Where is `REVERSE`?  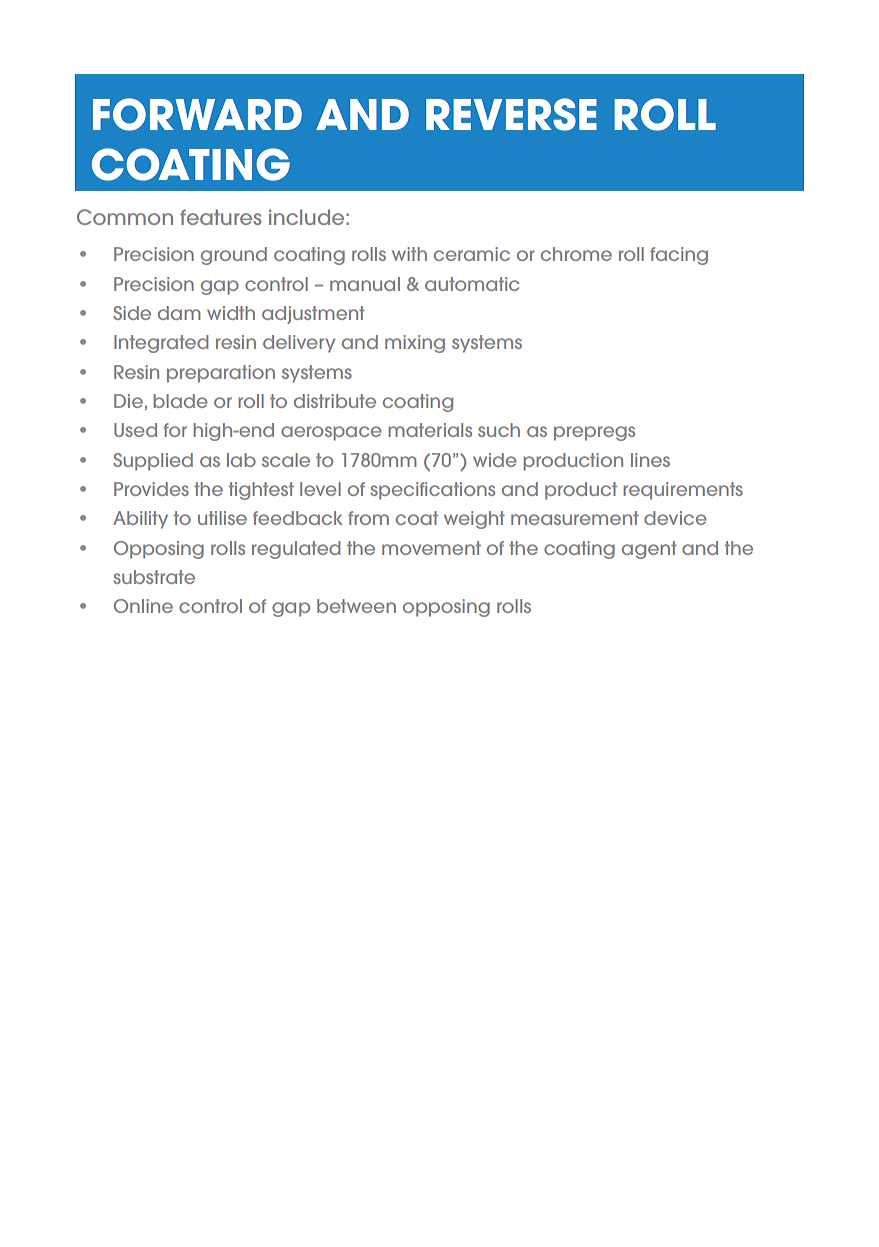
REVERSE is located at coordinates (511, 114).
